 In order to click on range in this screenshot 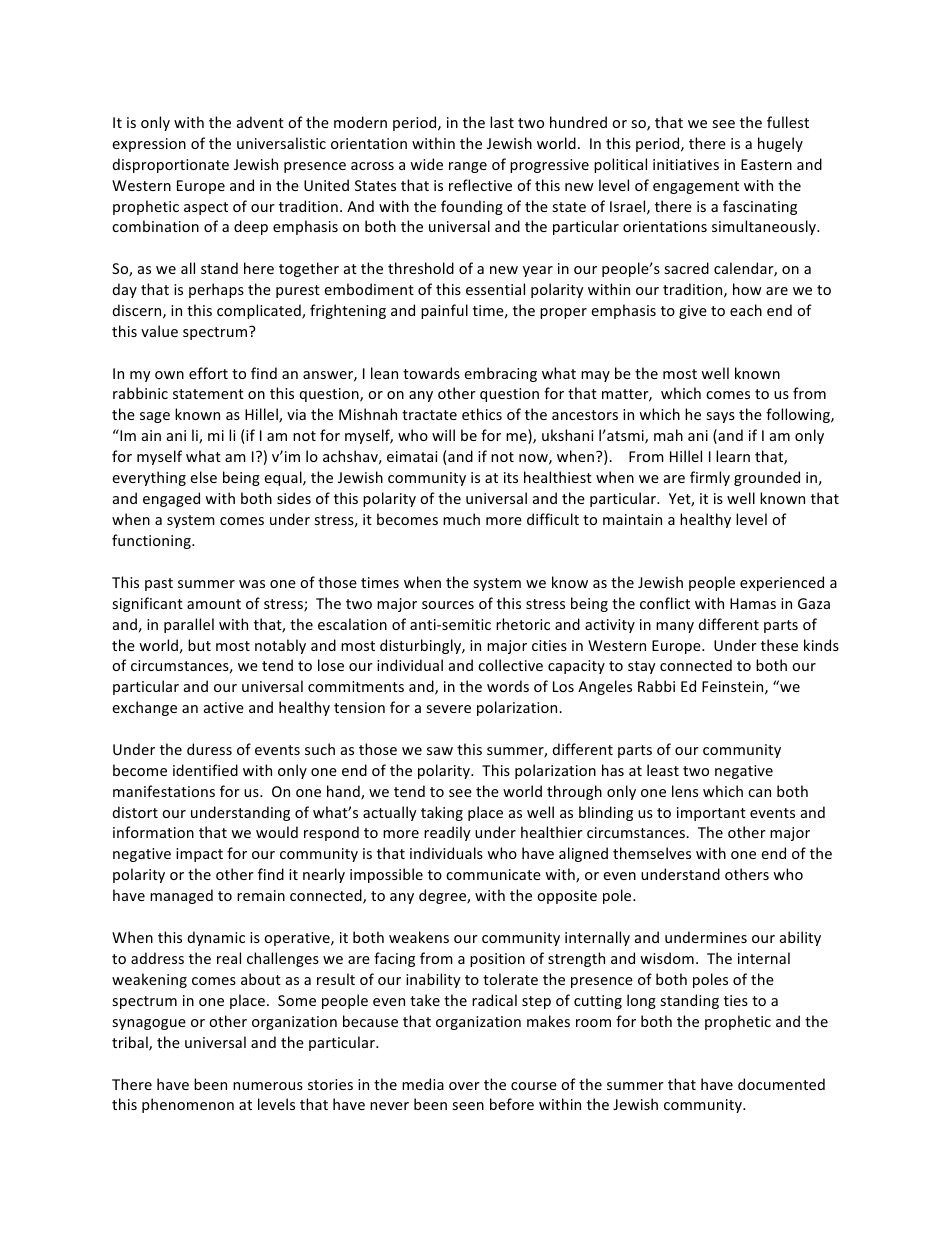, I will do `click(468, 167)`.
